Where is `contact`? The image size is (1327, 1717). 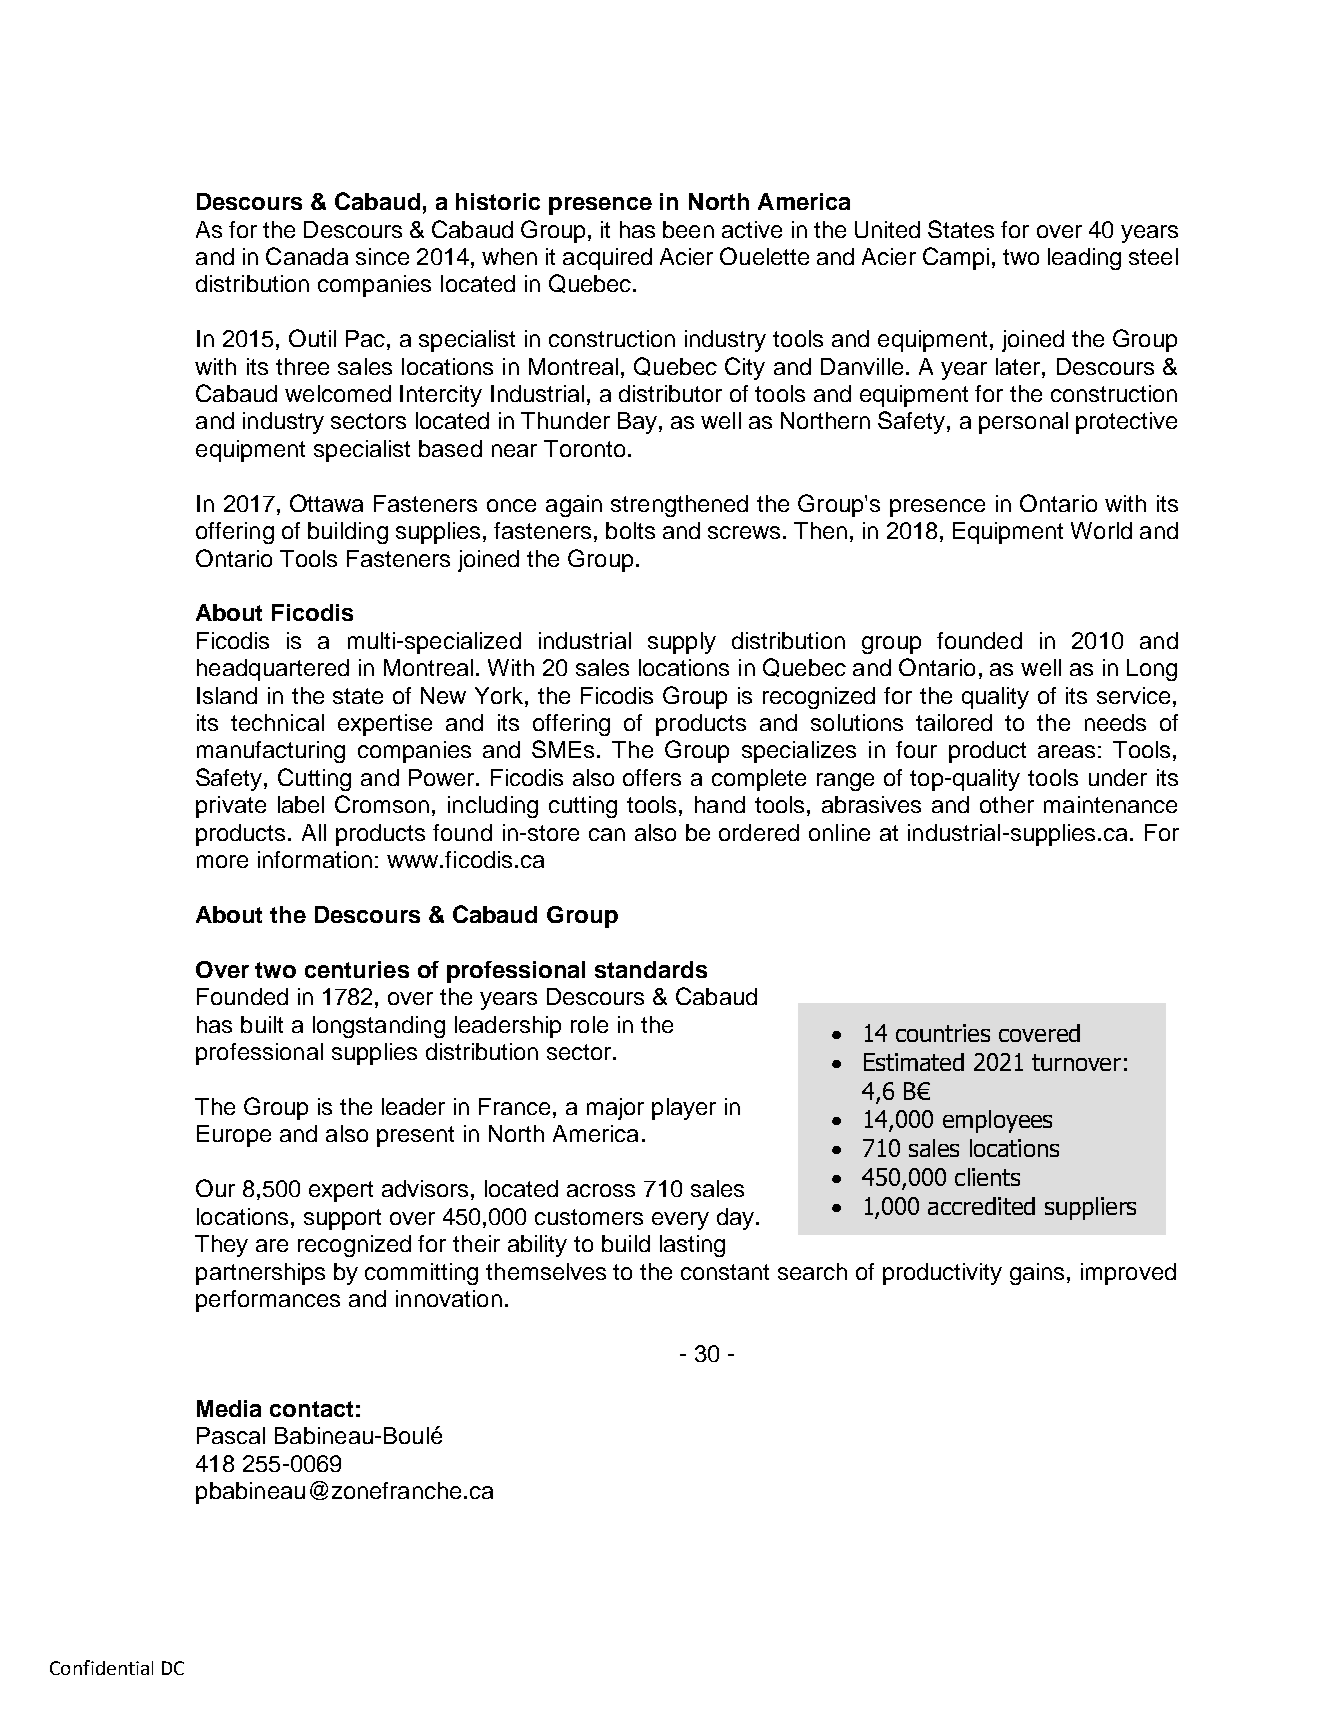
contact is located at coordinates (311, 1409).
